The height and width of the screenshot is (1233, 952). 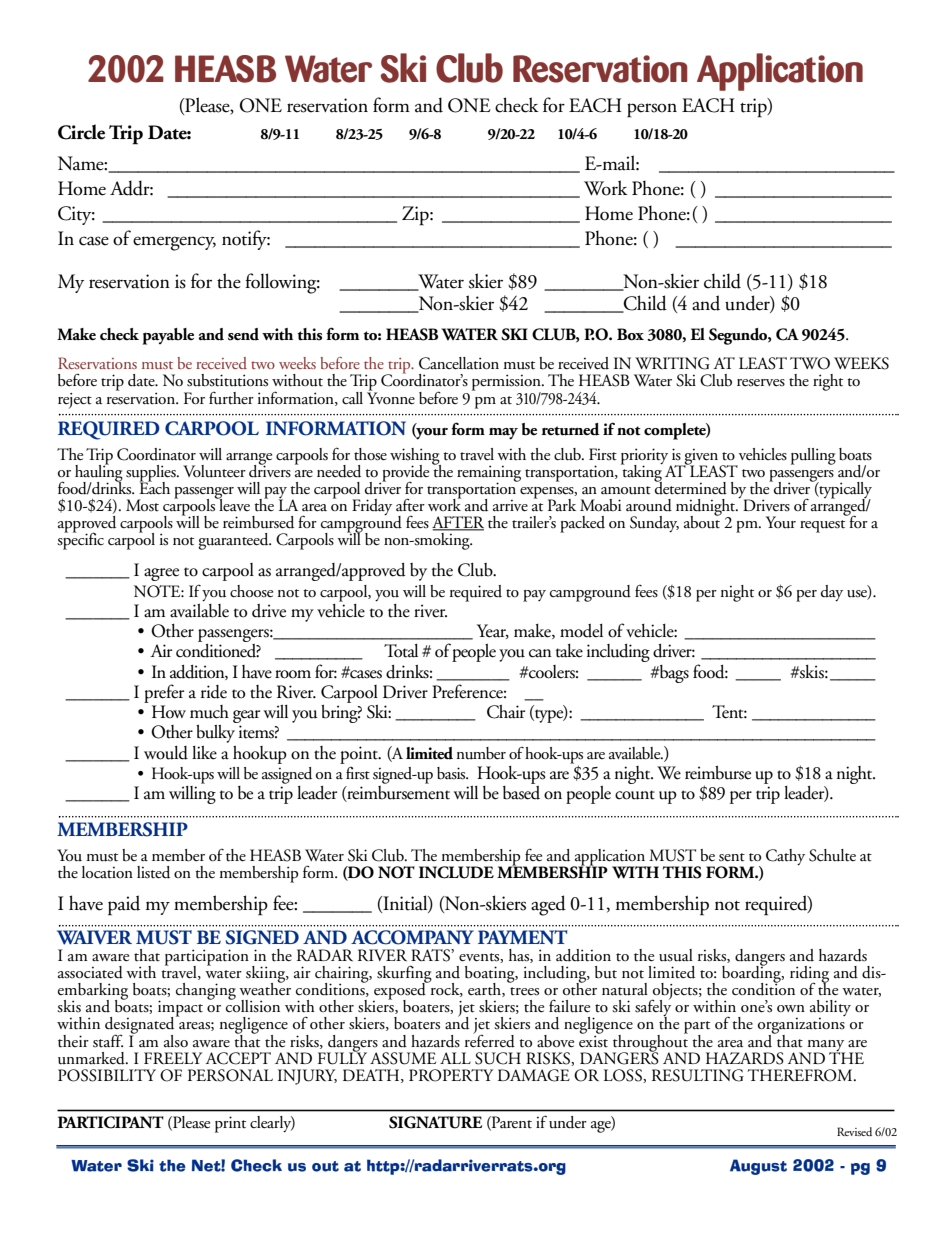 What do you see at coordinates (231, 398) in the screenshot?
I see `further` at bounding box center [231, 398].
